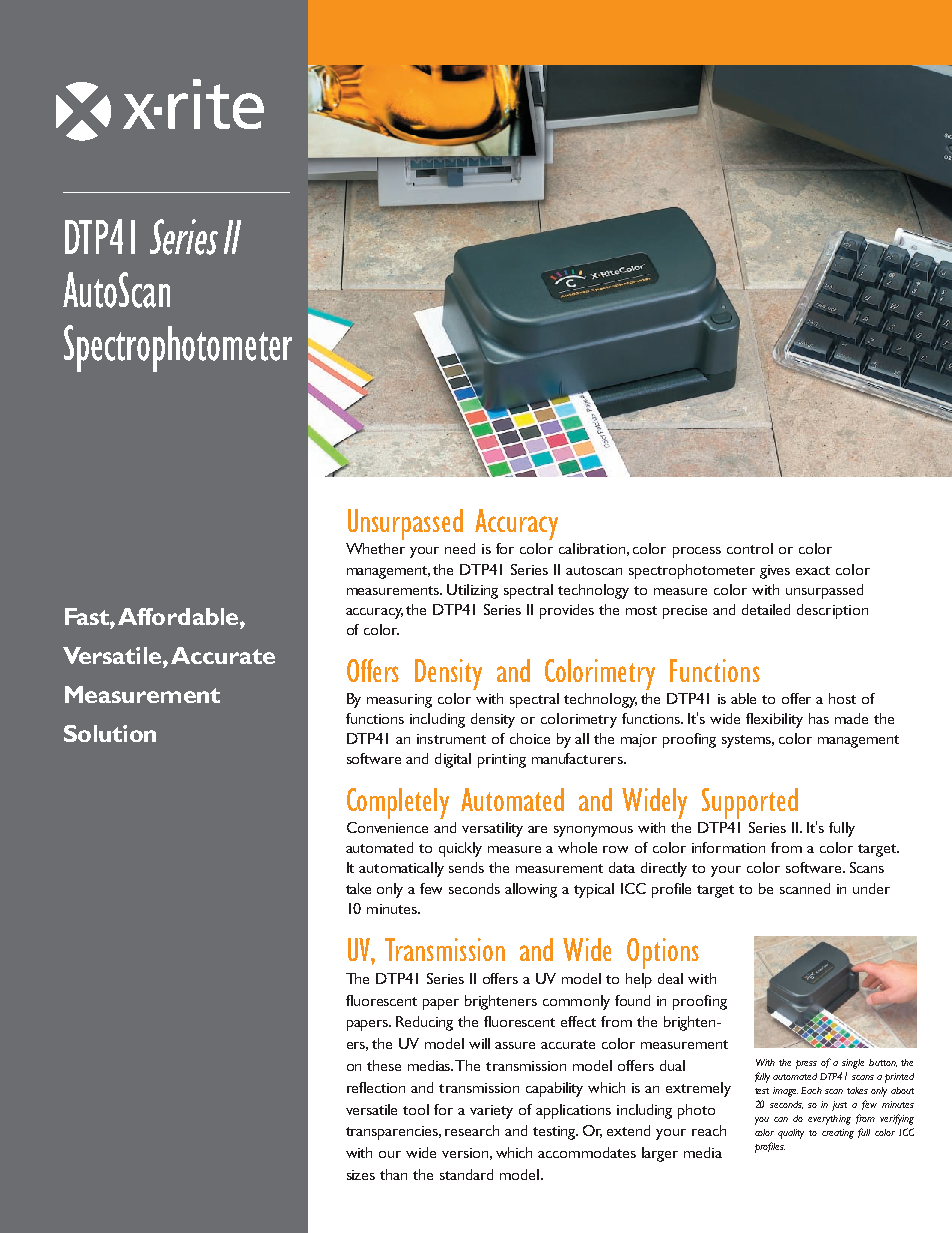  I want to click on information, so click(728, 847).
